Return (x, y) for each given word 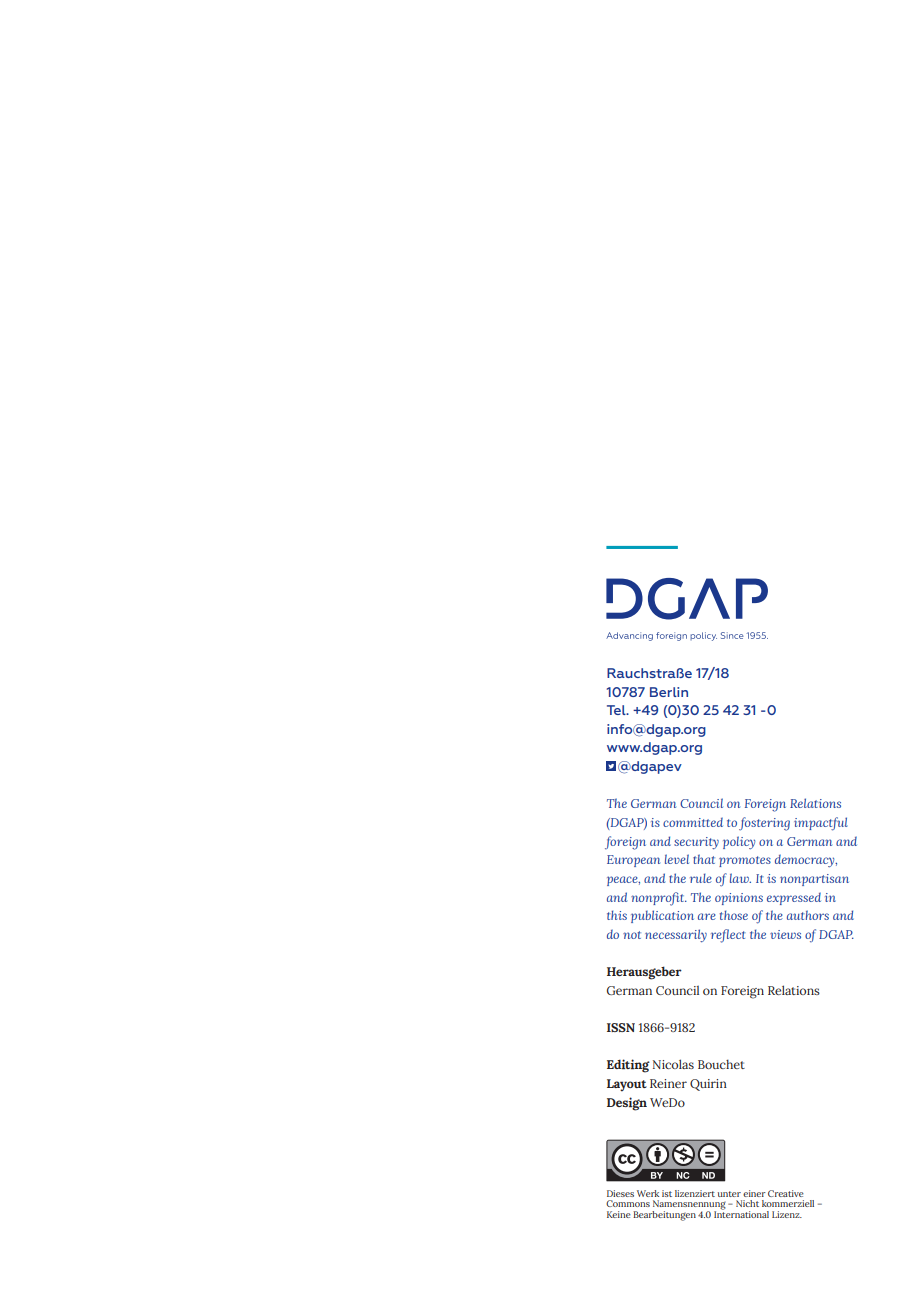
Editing (628, 1066)
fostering (764, 824)
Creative (786, 1193)
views (785, 934)
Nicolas (673, 1064)
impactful (821, 824)
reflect (728, 936)
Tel (617, 710)
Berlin (669, 692)
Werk (648, 1193)
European (633, 861)
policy (739, 842)
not (632, 935)
